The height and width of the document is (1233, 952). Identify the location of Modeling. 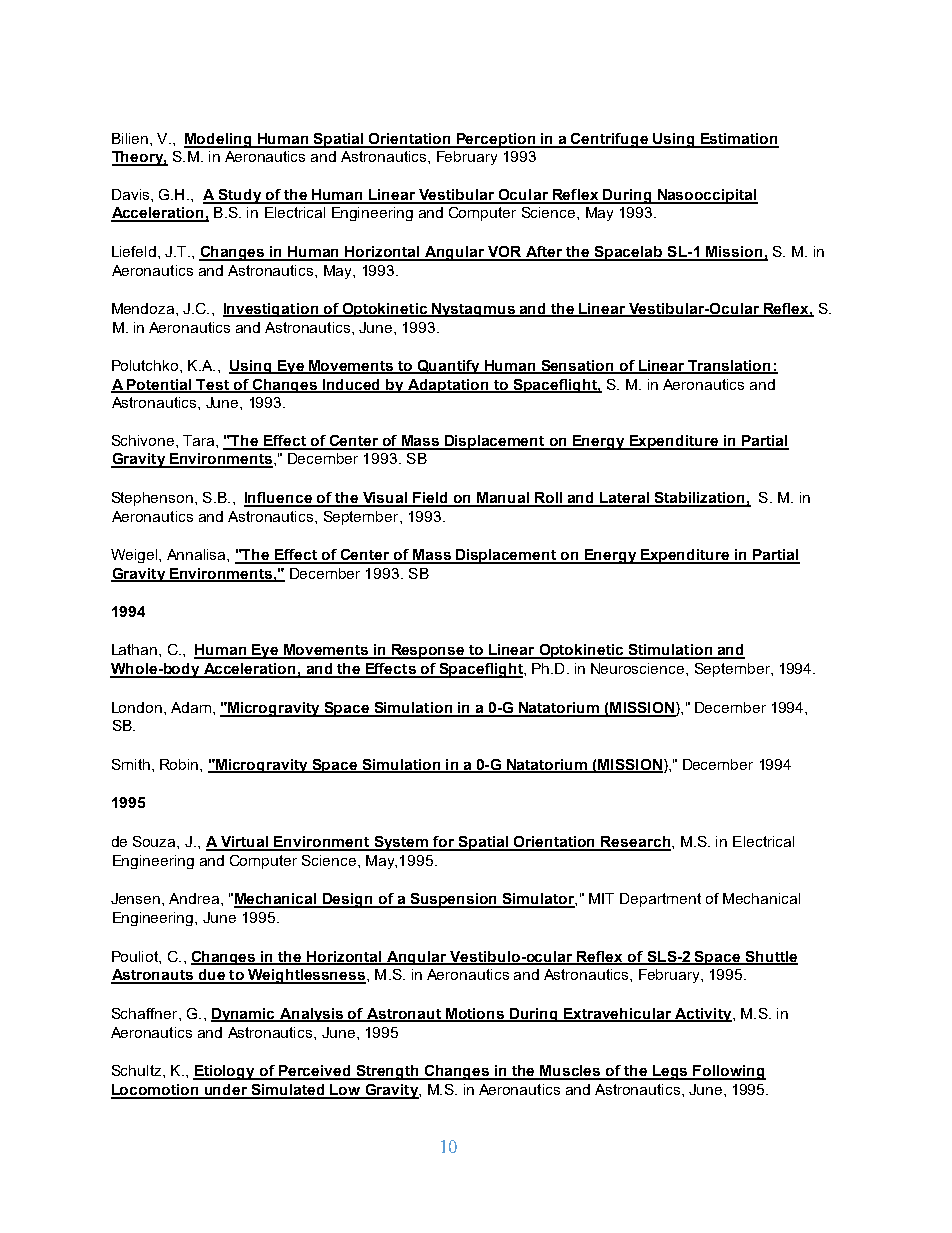
(219, 140).
